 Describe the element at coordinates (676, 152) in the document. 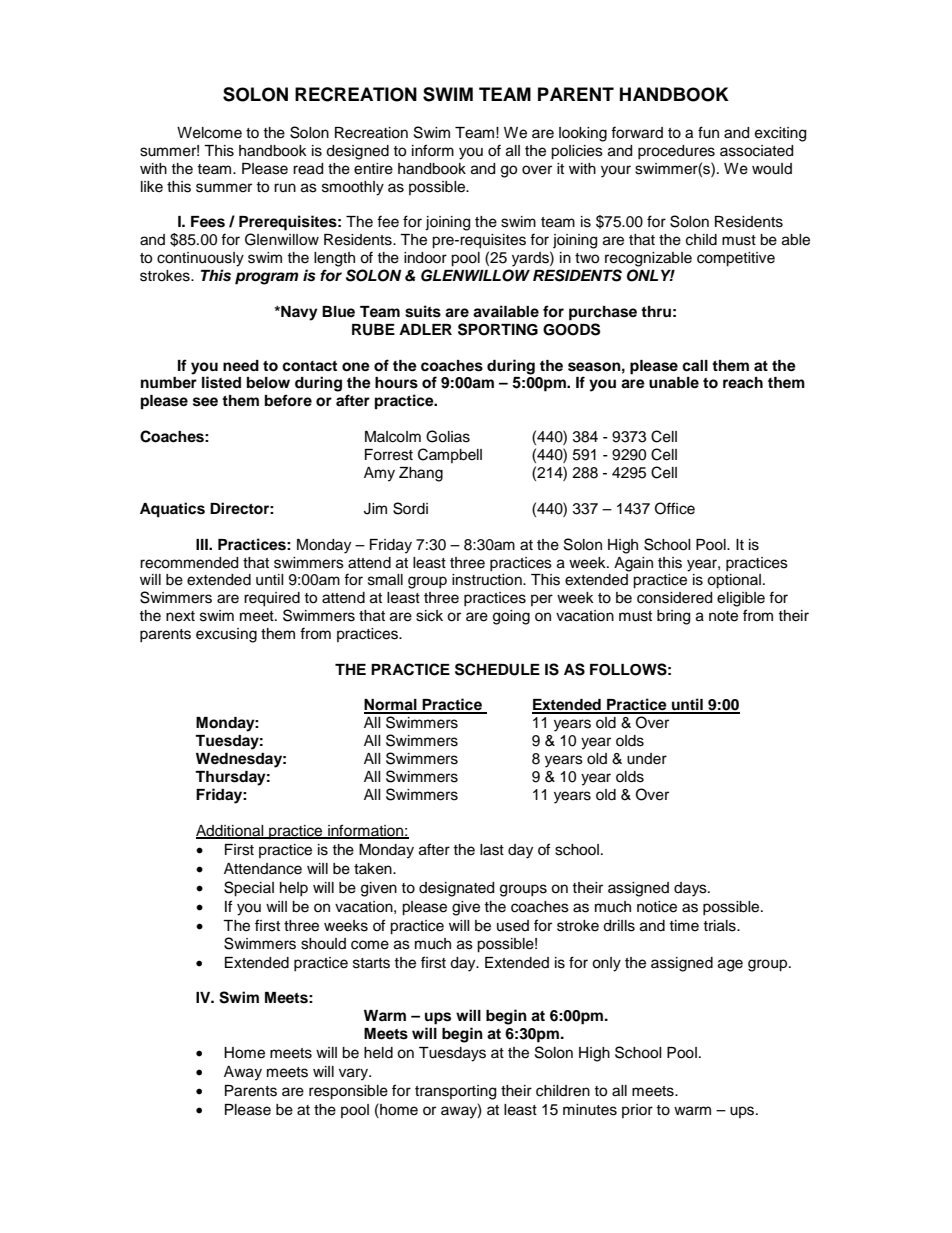

I see `procedures` at that location.
